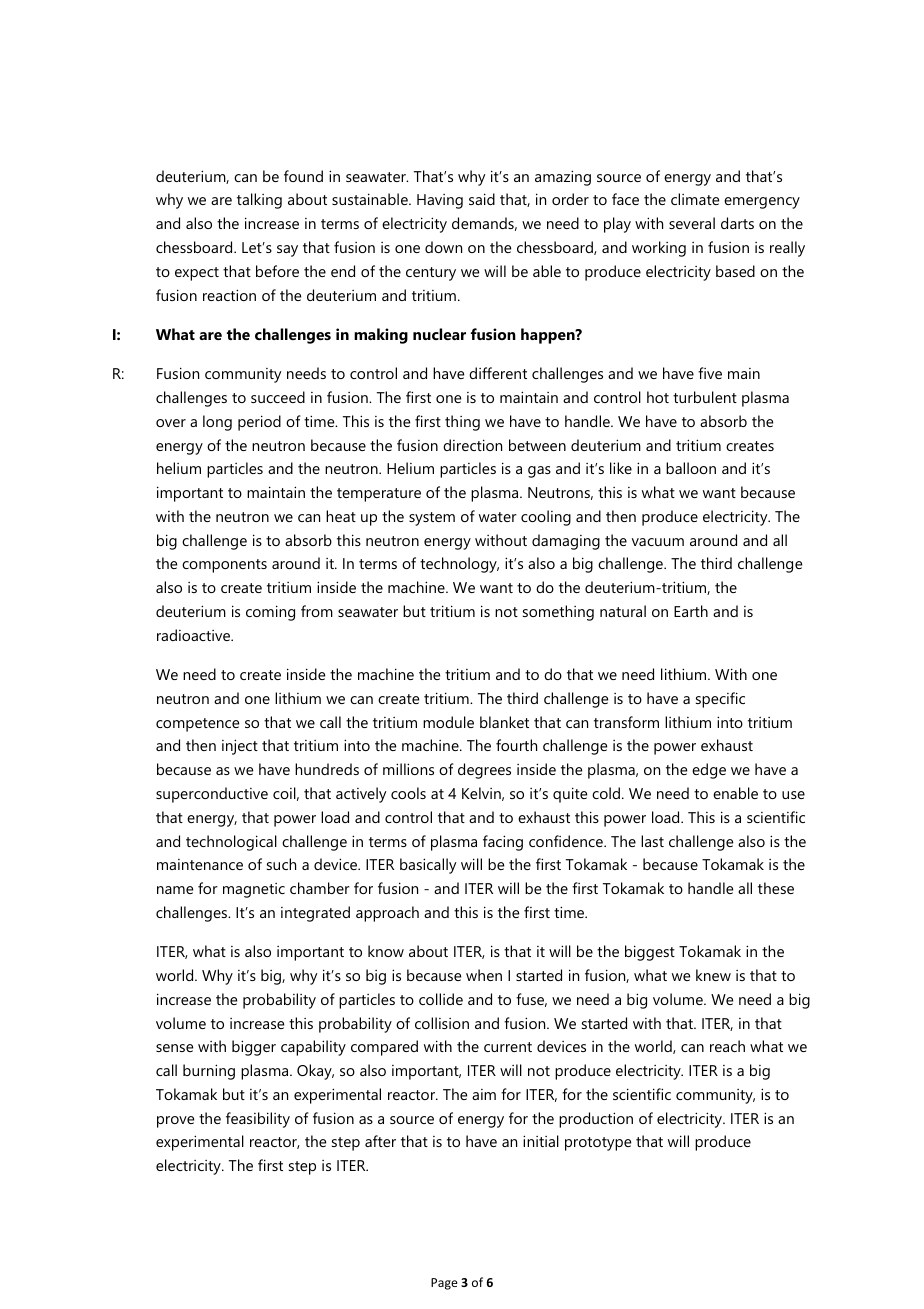  What do you see at coordinates (240, 747) in the document?
I see `inject` at bounding box center [240, 747].
